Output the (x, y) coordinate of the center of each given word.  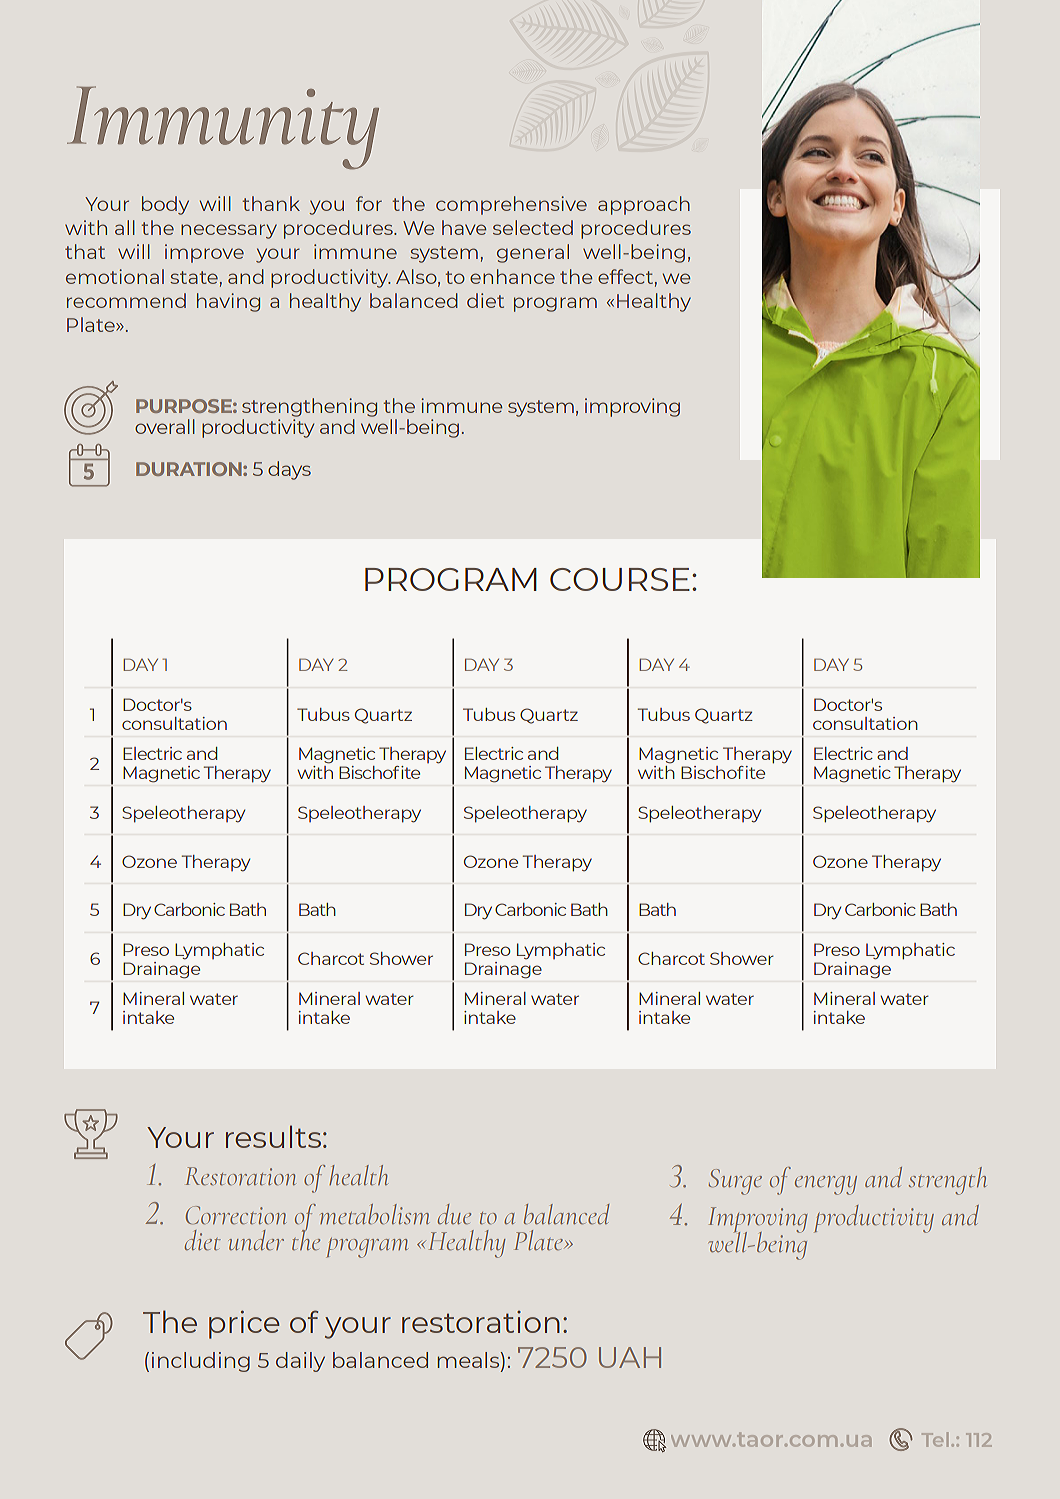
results (273, 1136)
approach (644, 205)
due (454, 1214)
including (201, 1362)
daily (300, 1362)
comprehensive (511, 205)
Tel (935, 1439)
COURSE (620, 579)
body (165, 205)
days (289, 470)
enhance (512, 276)
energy (826, 1185)
